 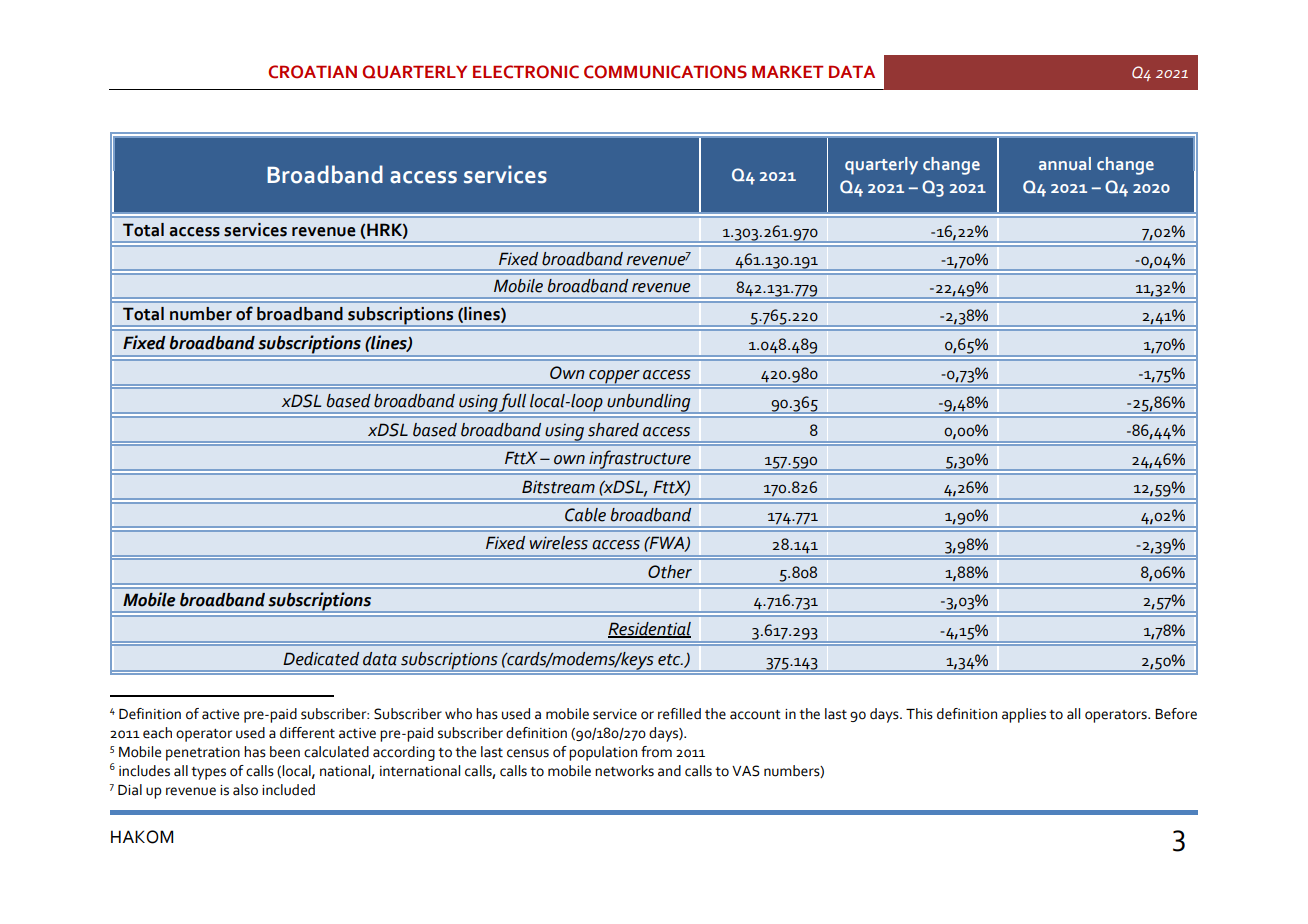 What do you see at coordinates (208, 773) in the screenshot?
I see `types` at bounding box center [208, 773].
